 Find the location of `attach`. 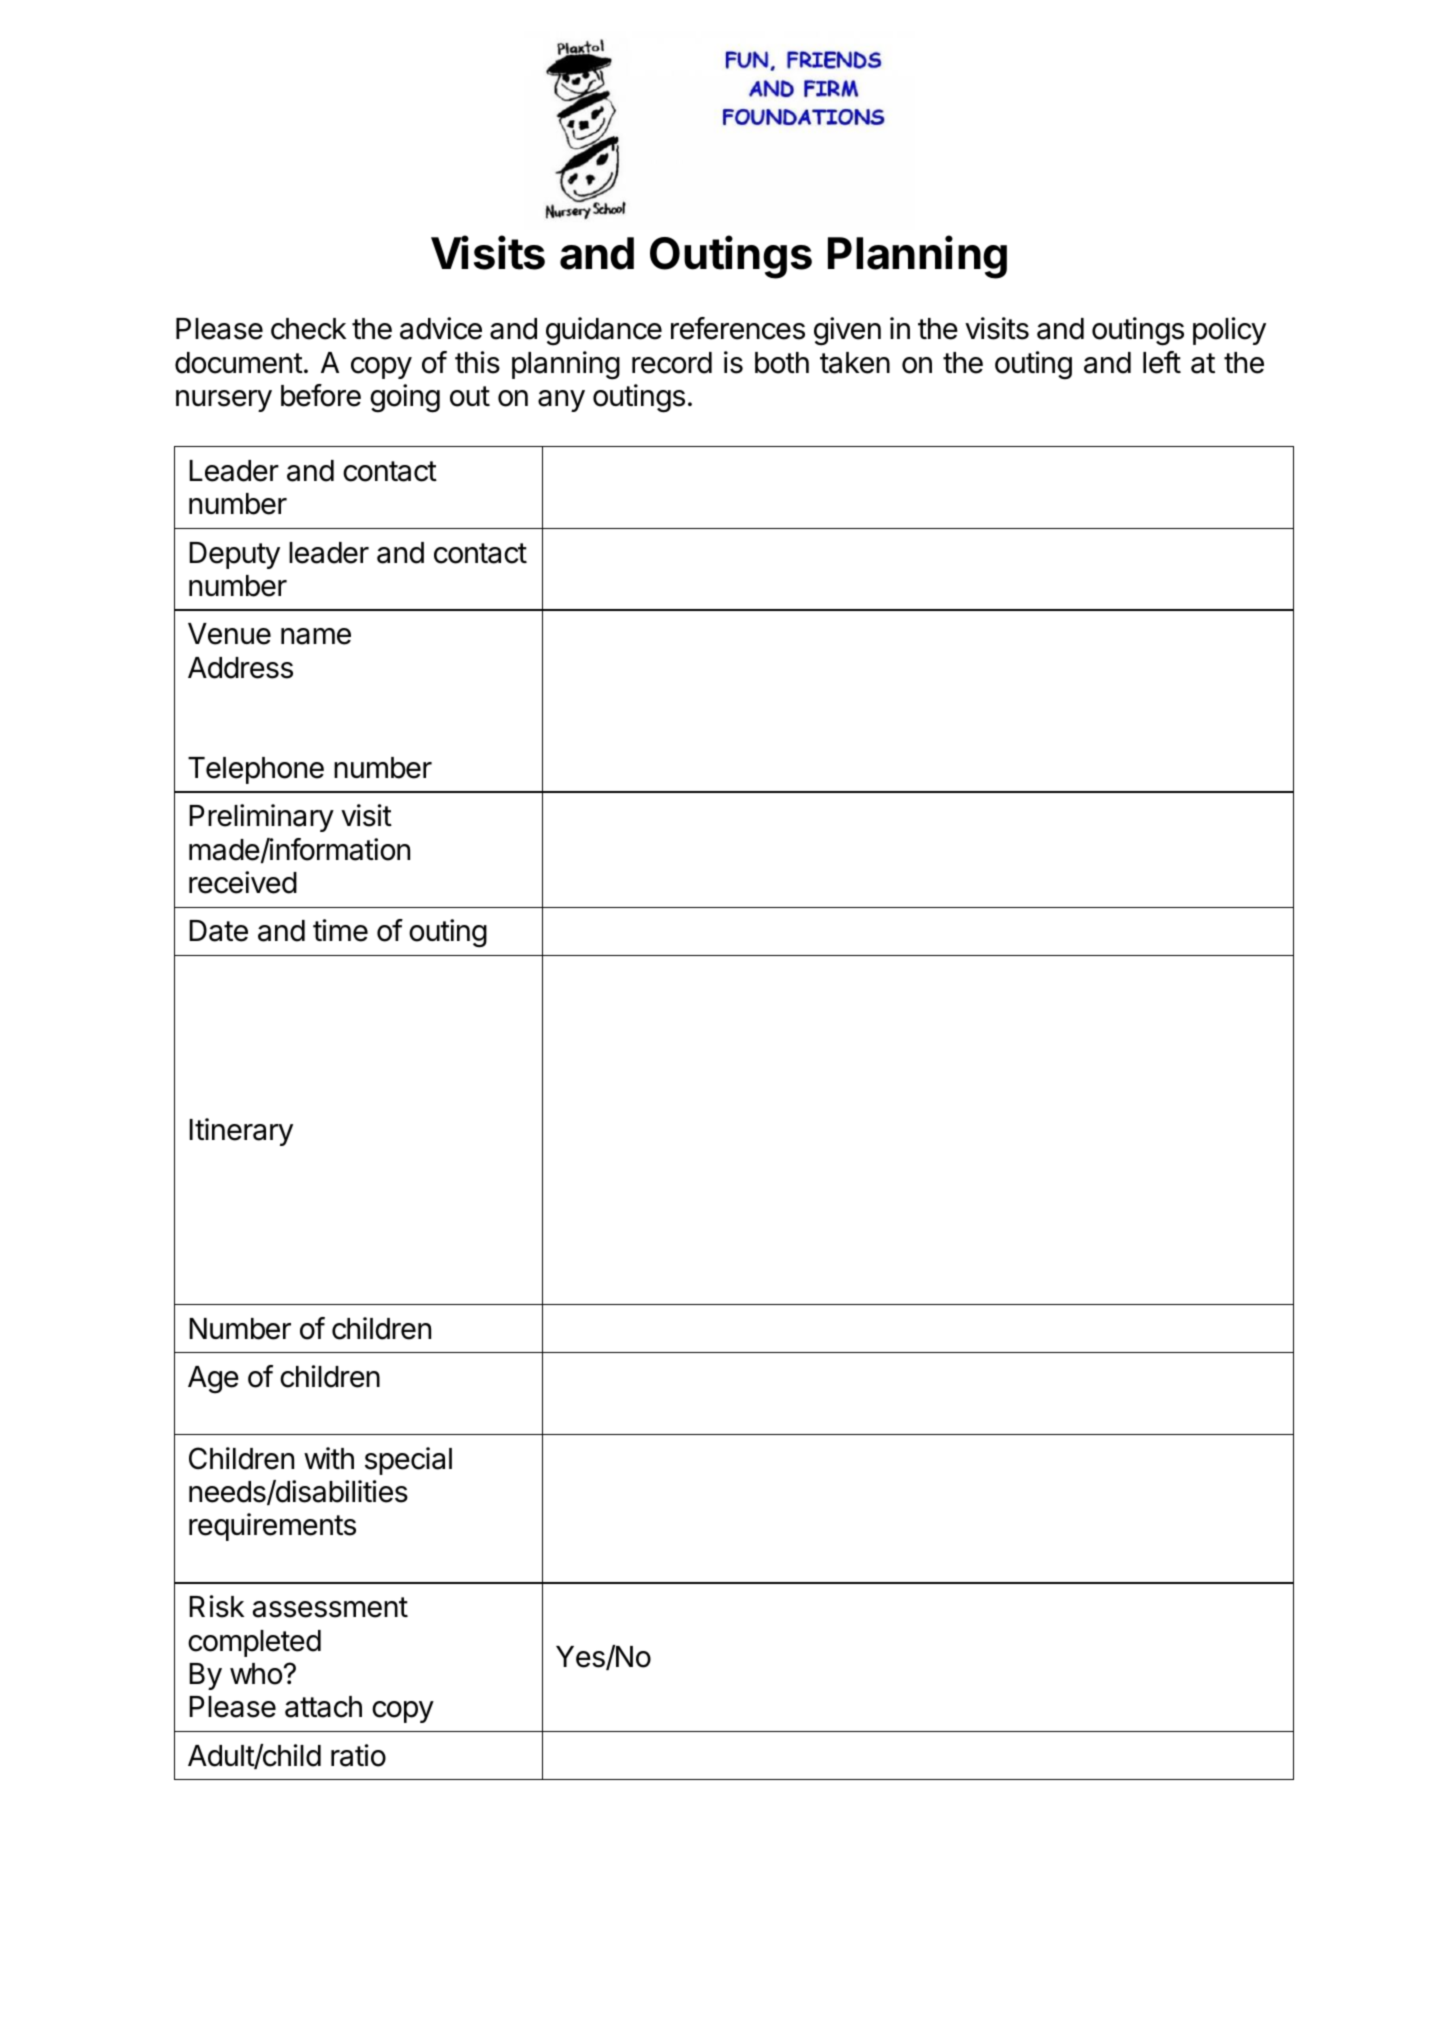

attach is located at coordinates (323, 1707).
